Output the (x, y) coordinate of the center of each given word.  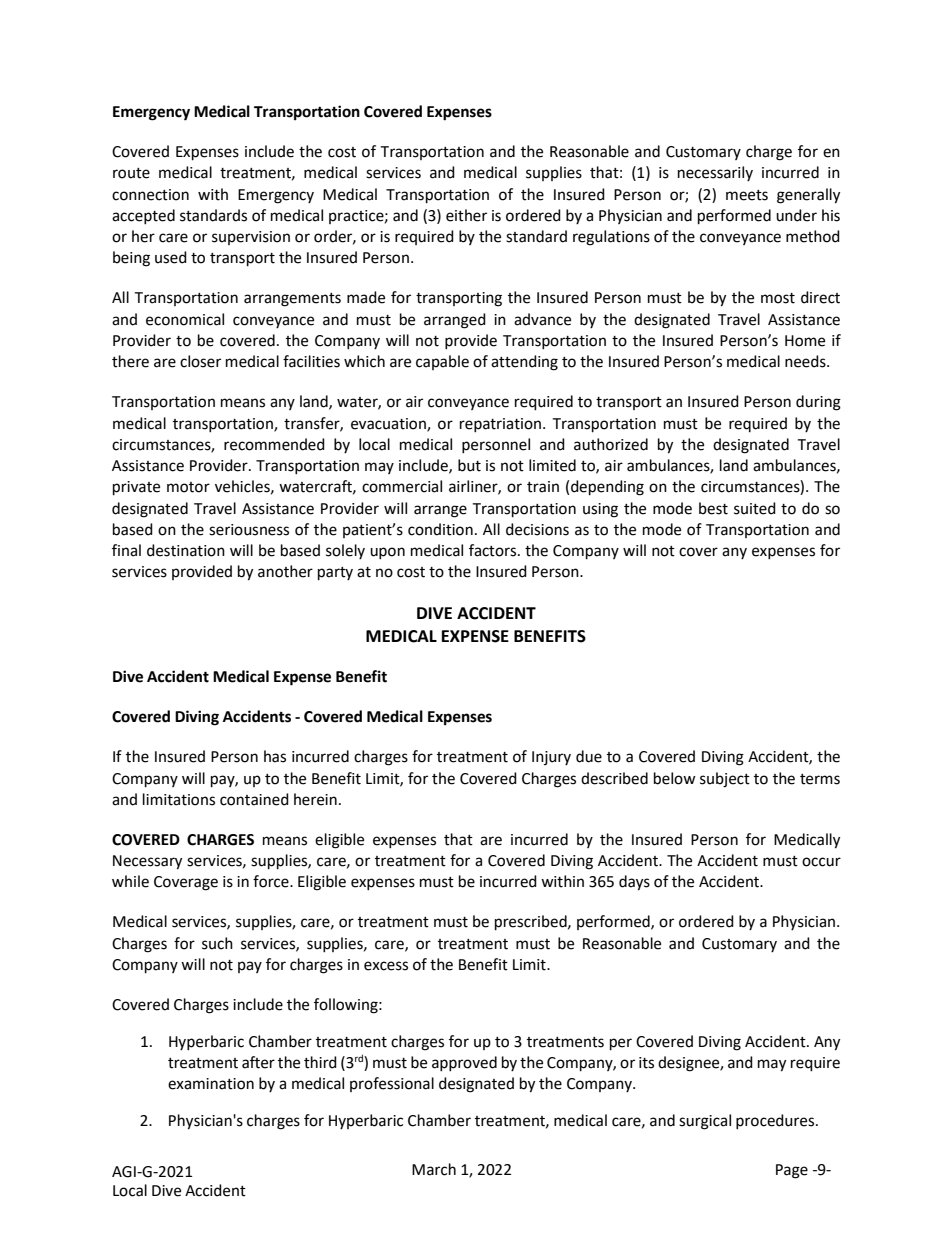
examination (211, 1084)
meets (747, 195)
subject (725, 780)
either (466, 215)
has (275, 756)
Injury (551, 758)
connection (150, 195)
